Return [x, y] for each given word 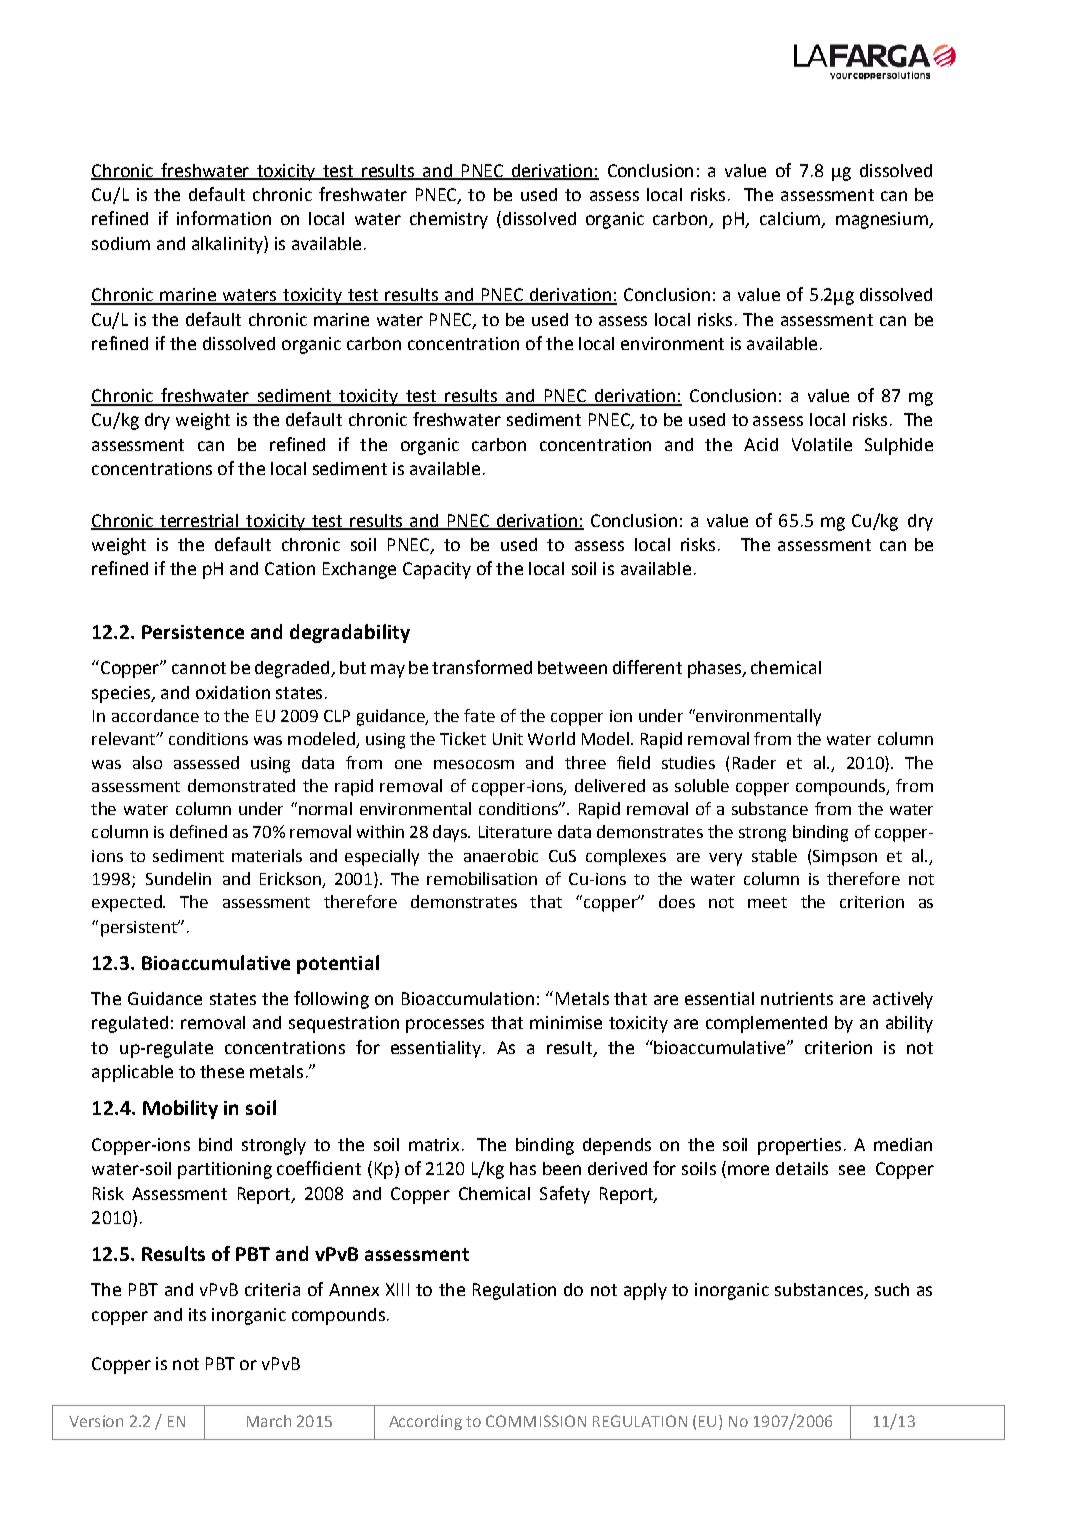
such [892, 1289]
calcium [791, 220]
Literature [515, 832]
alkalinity [228, 245]
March [269, 1421]
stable [774, 855]
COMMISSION [536, 1421]
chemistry [449, 220]
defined [198, 831]
